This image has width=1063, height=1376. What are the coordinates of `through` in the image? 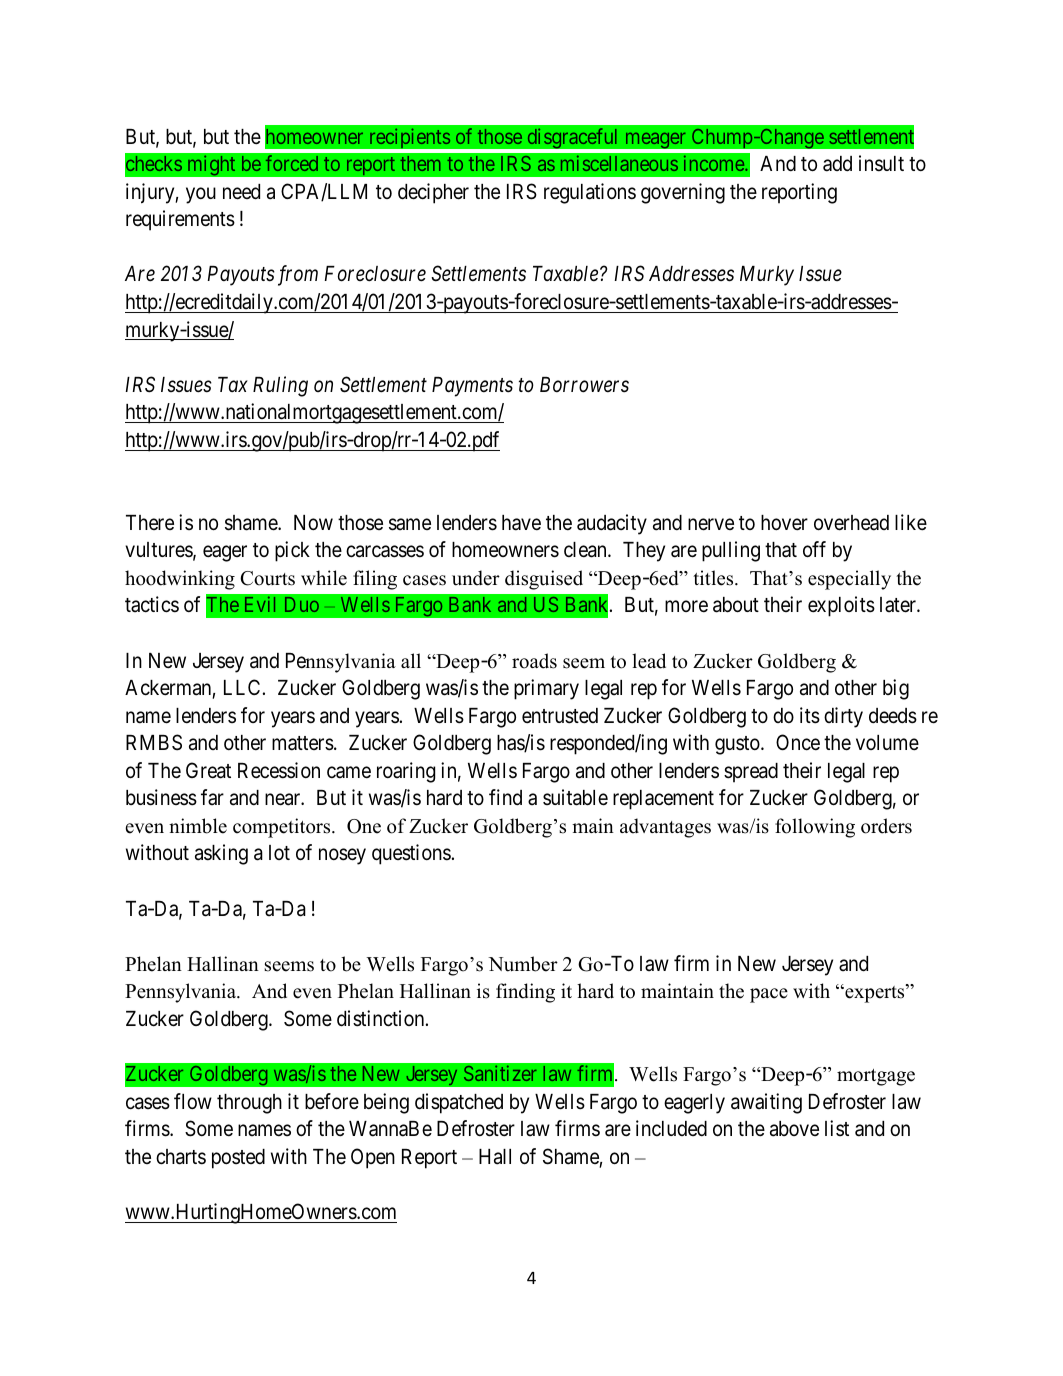 It's located at (249, 1104).
